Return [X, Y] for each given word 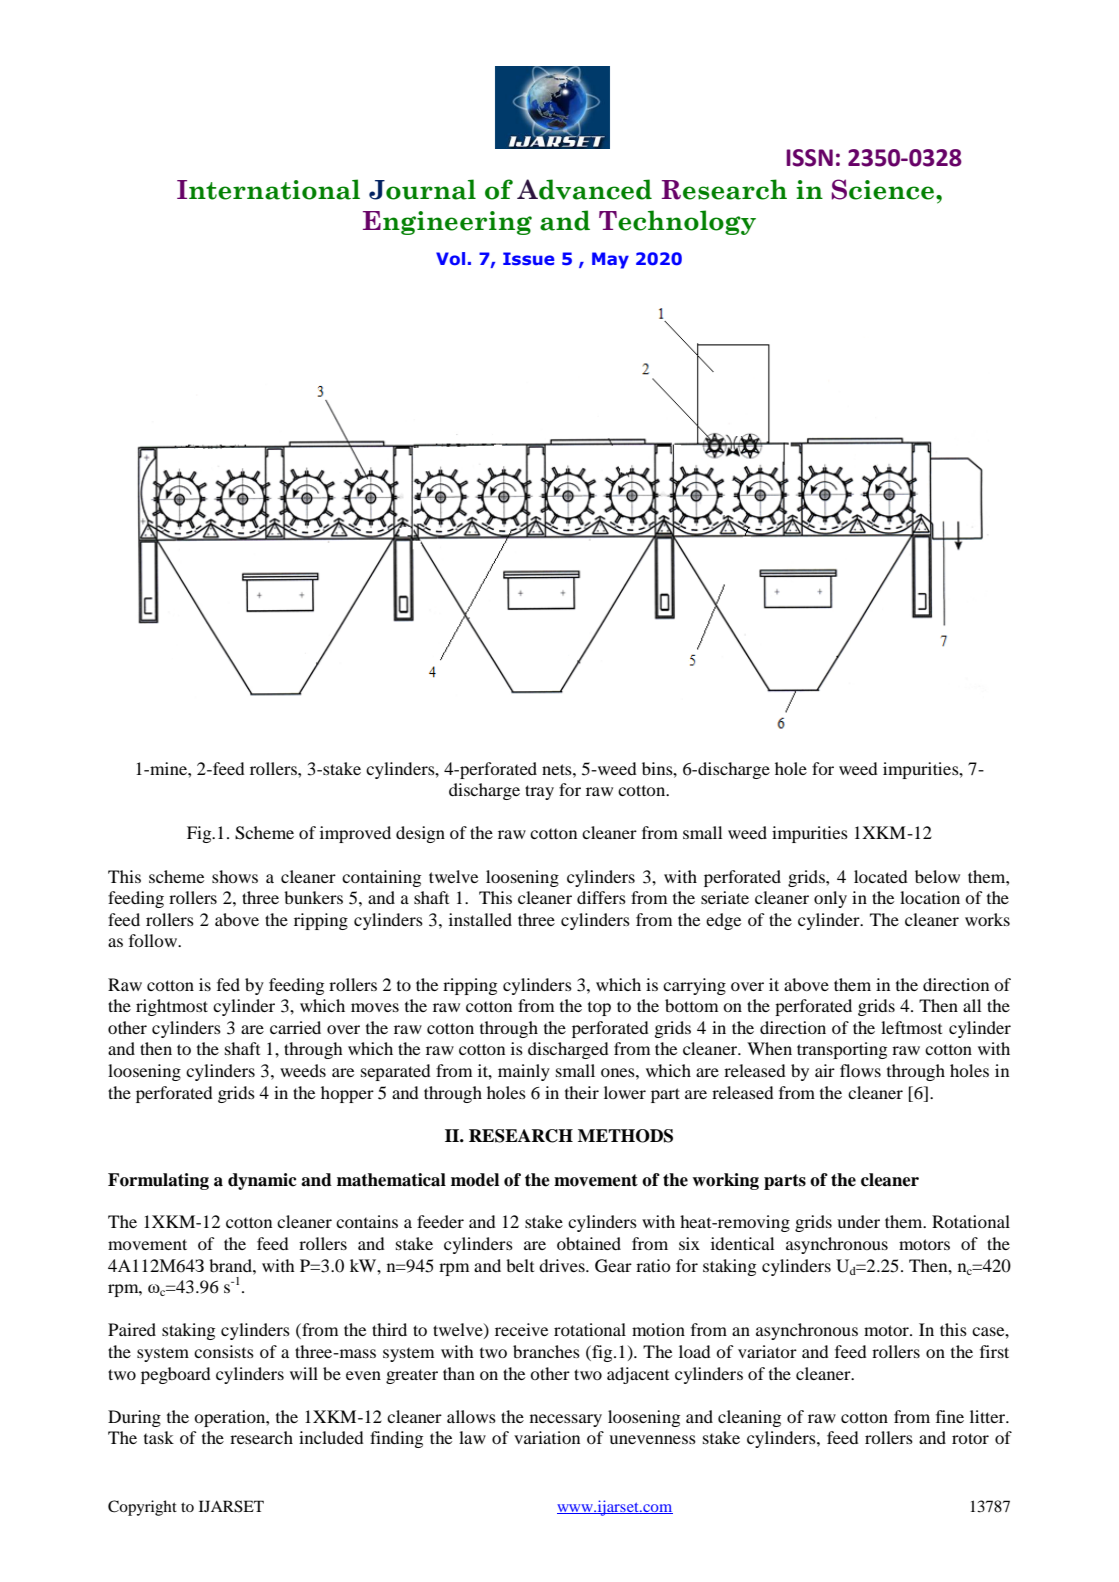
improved [355, 834]
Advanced [584, 189]
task [159, 1437]
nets [558, 769]
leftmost [911, 1027]
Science [884, 189]
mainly [524, 1072]
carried [295, 1027]
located [881, 876]
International [268, 189]
